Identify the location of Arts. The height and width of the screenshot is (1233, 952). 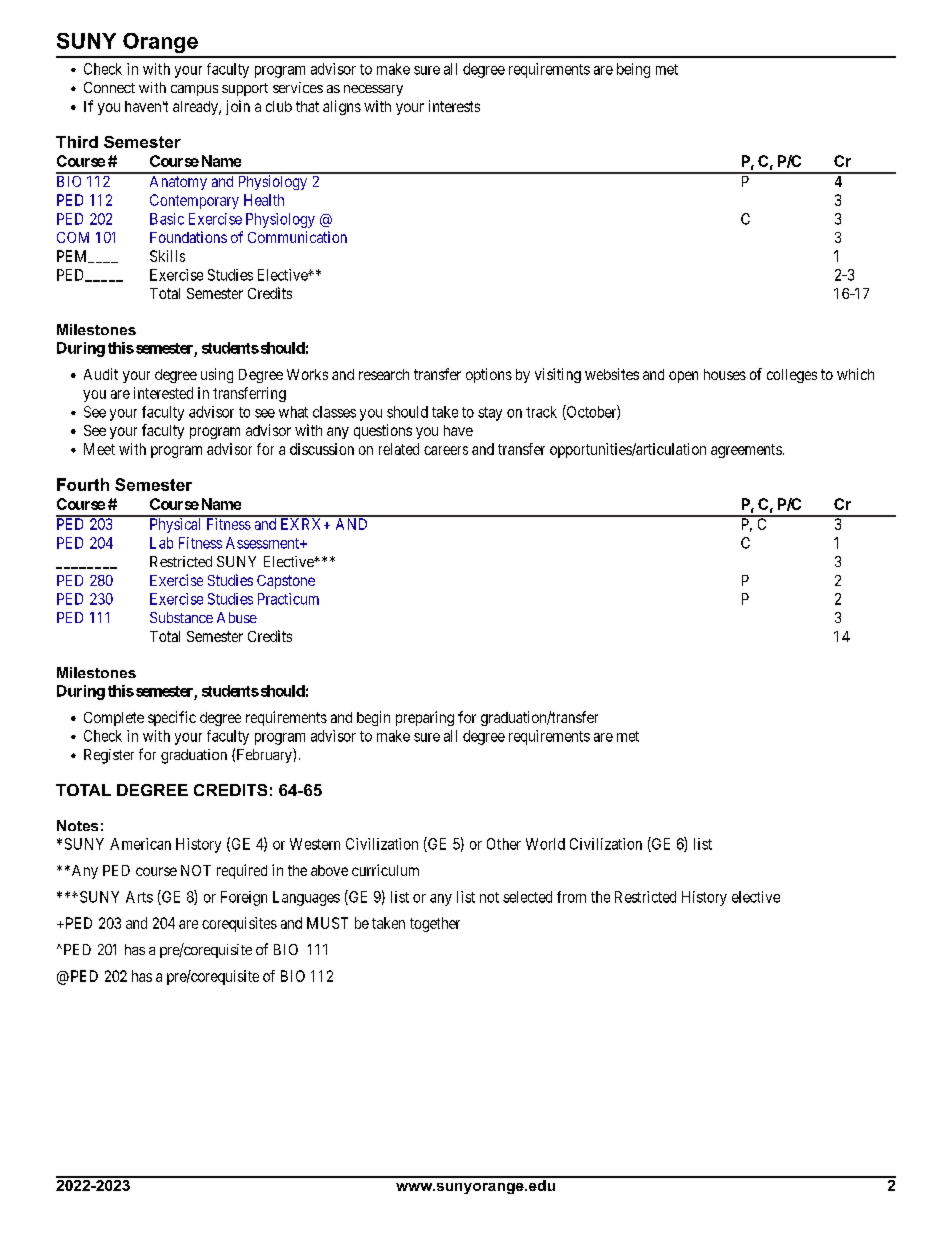
(139, 897).
